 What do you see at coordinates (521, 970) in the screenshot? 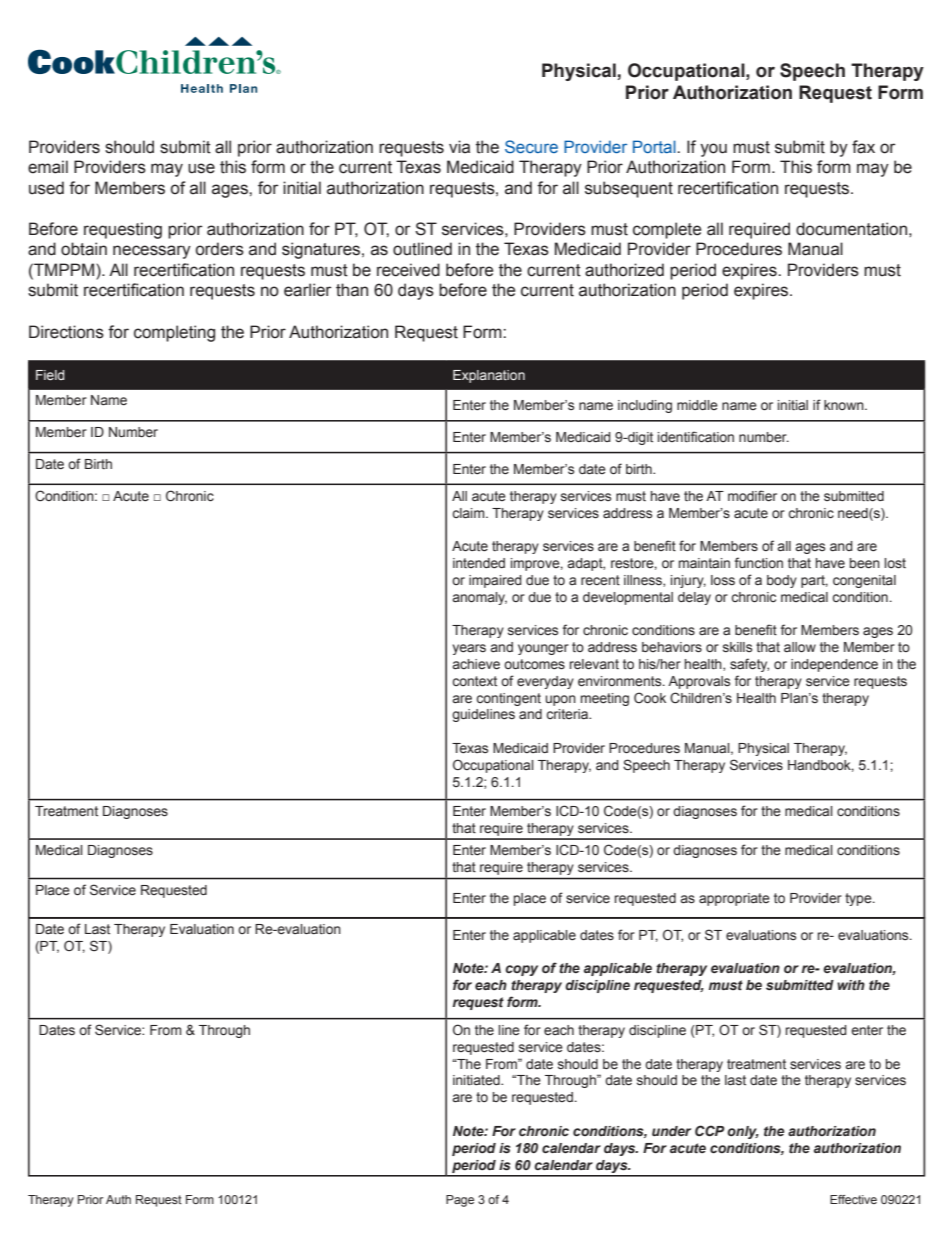
I see `copy` at bounding box center [521, 970].
